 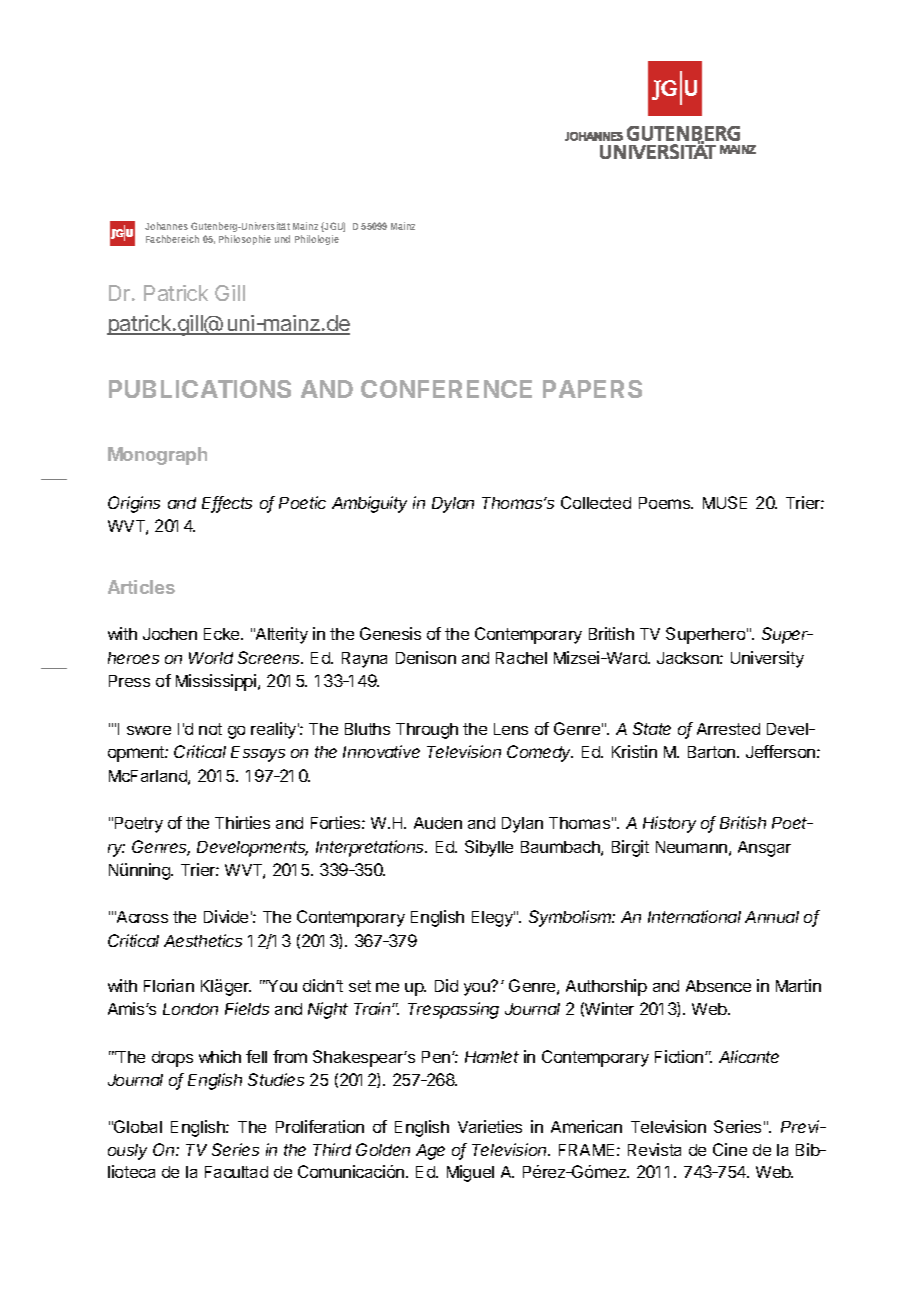 I want to click on und, so click(x=282, y=239).
